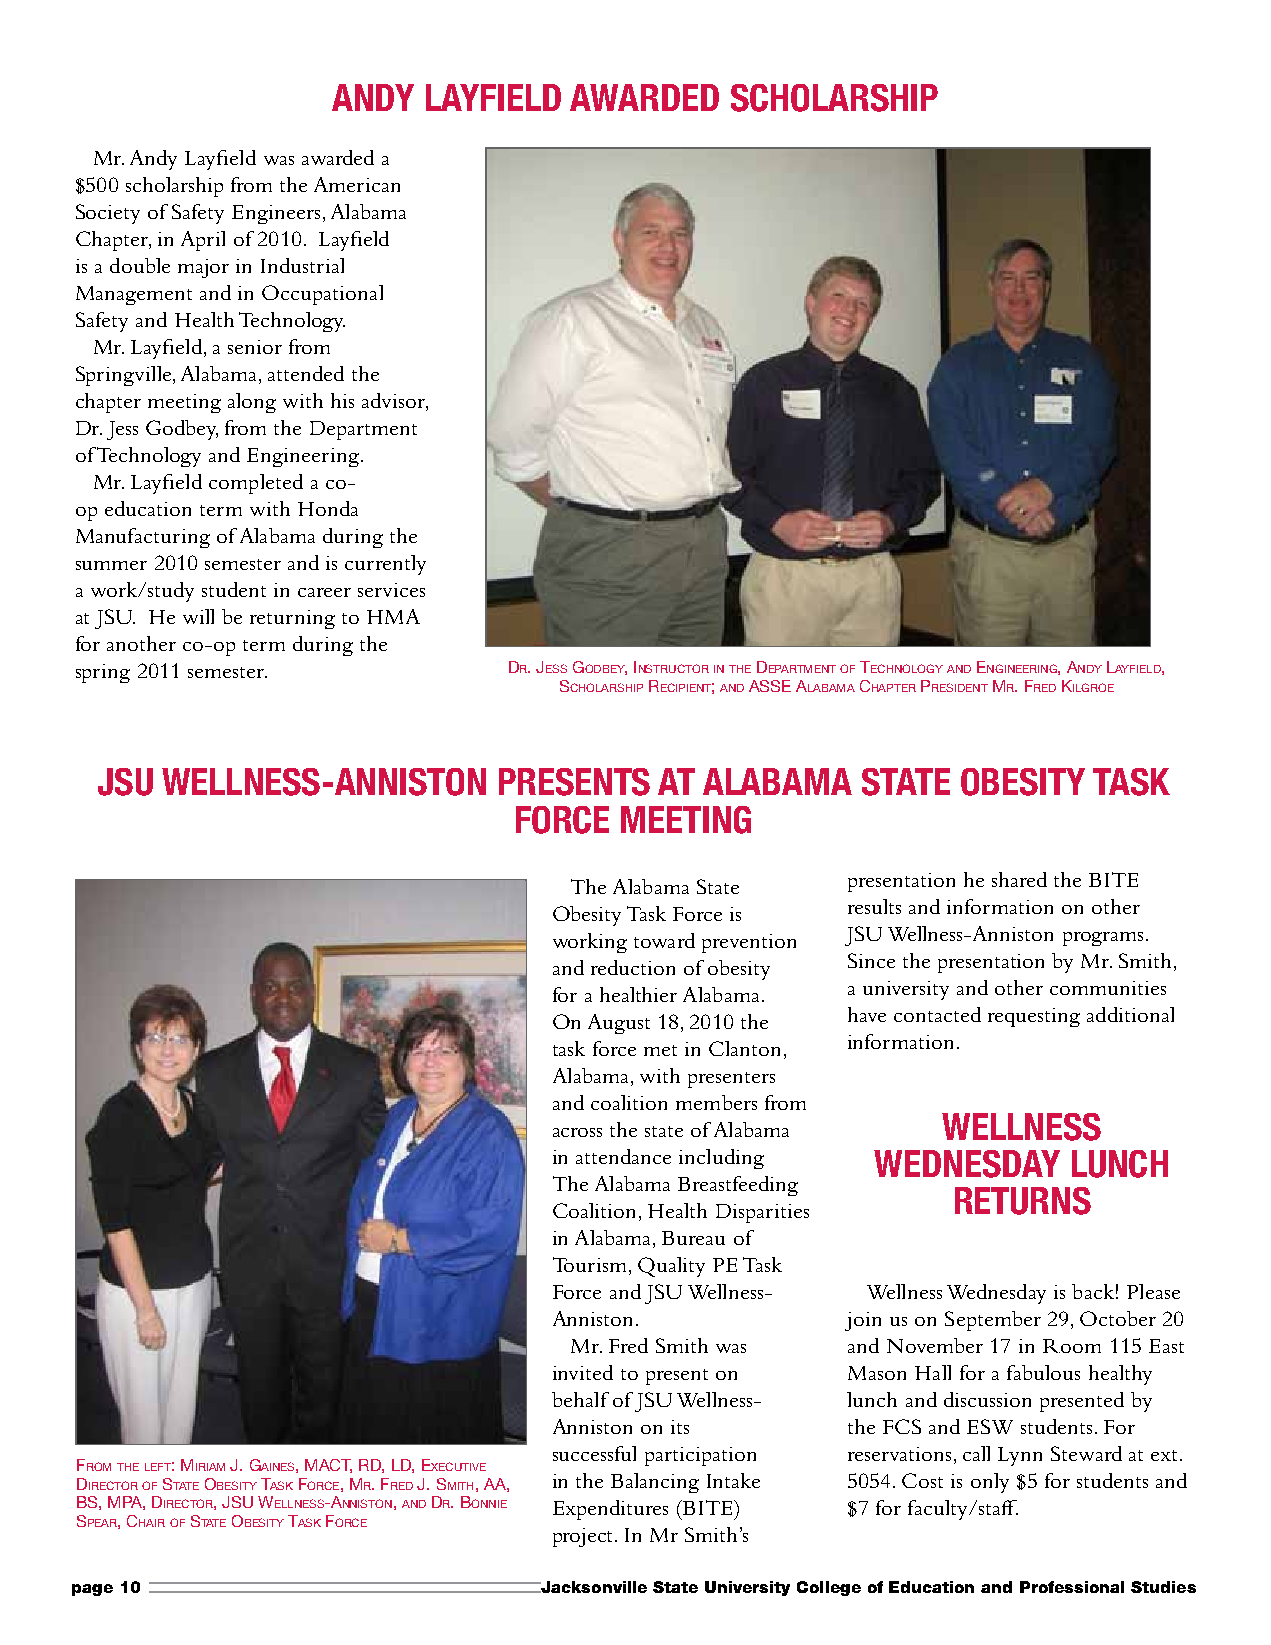 This page has width=1271, height=1645. Describe the element at coordinates (198, 616) in the page. I see `will` at that location.
